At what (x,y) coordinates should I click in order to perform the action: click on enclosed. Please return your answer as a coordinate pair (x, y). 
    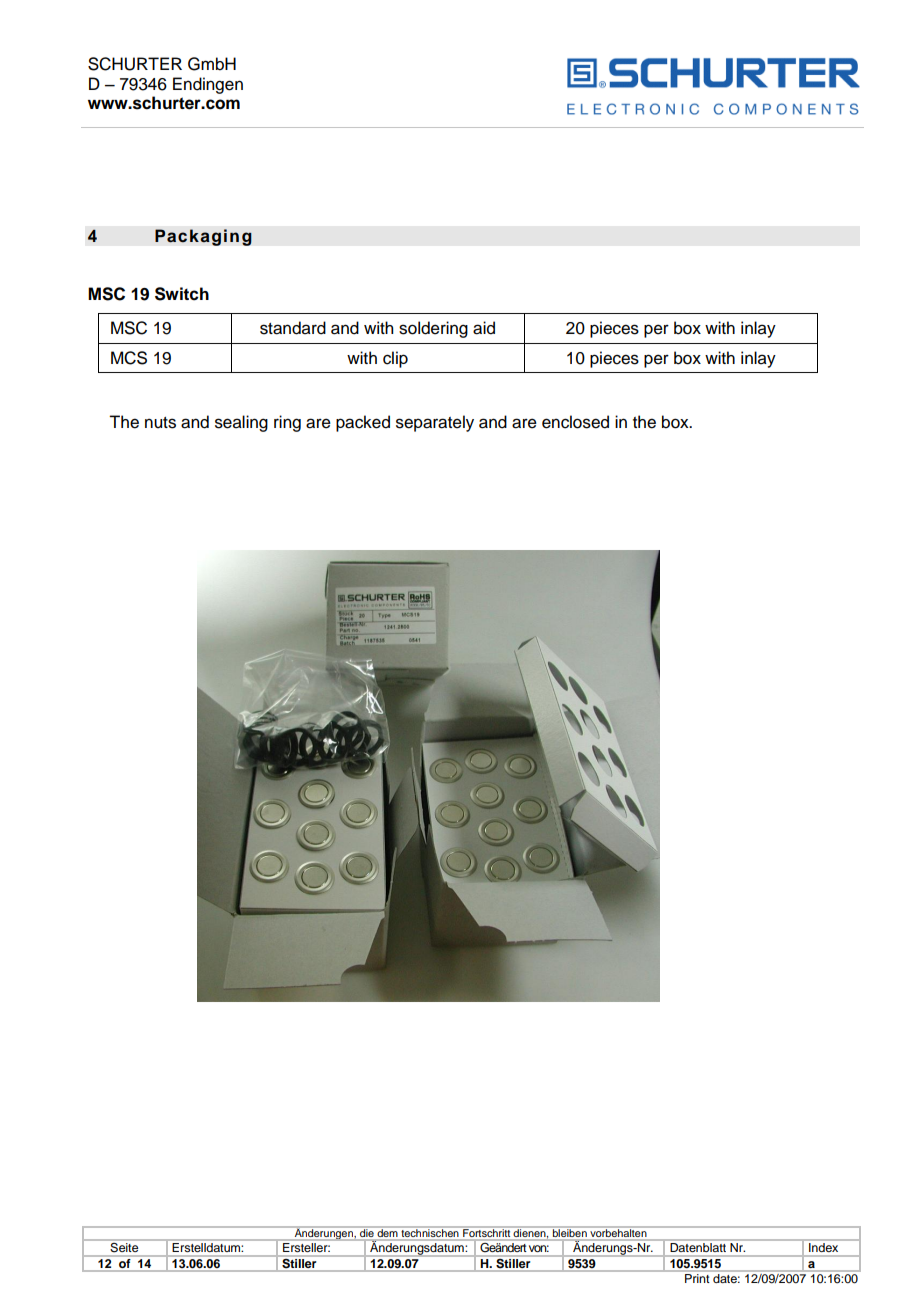
    Looking at the image, I should click on (575, 422).
